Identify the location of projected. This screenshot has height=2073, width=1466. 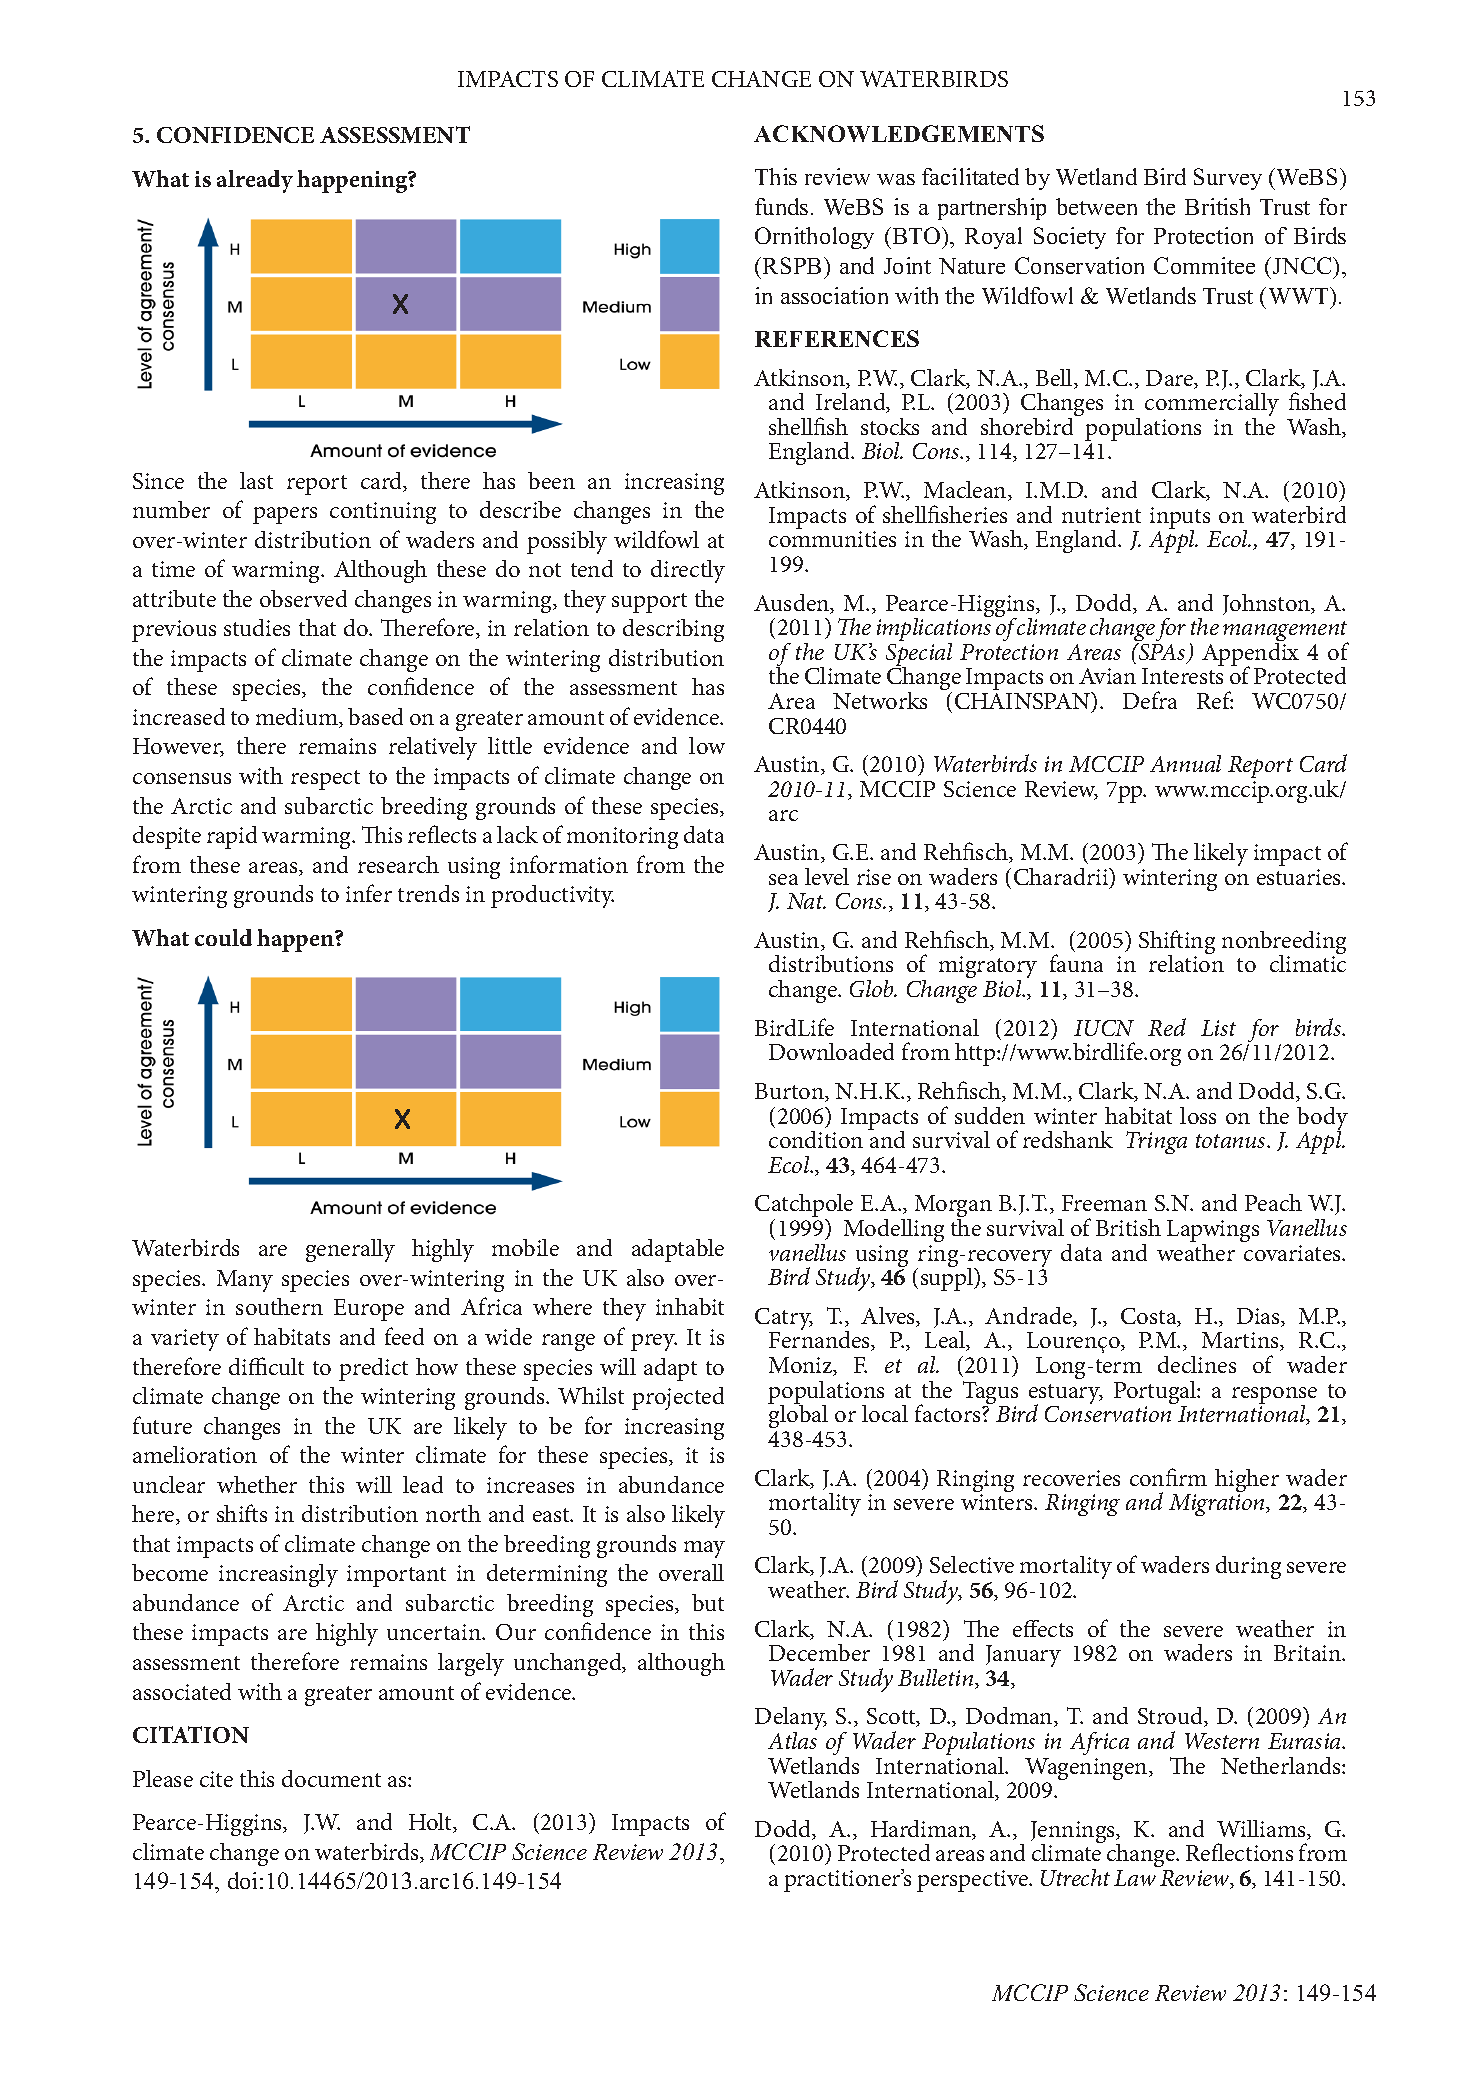
(678, 1398).
